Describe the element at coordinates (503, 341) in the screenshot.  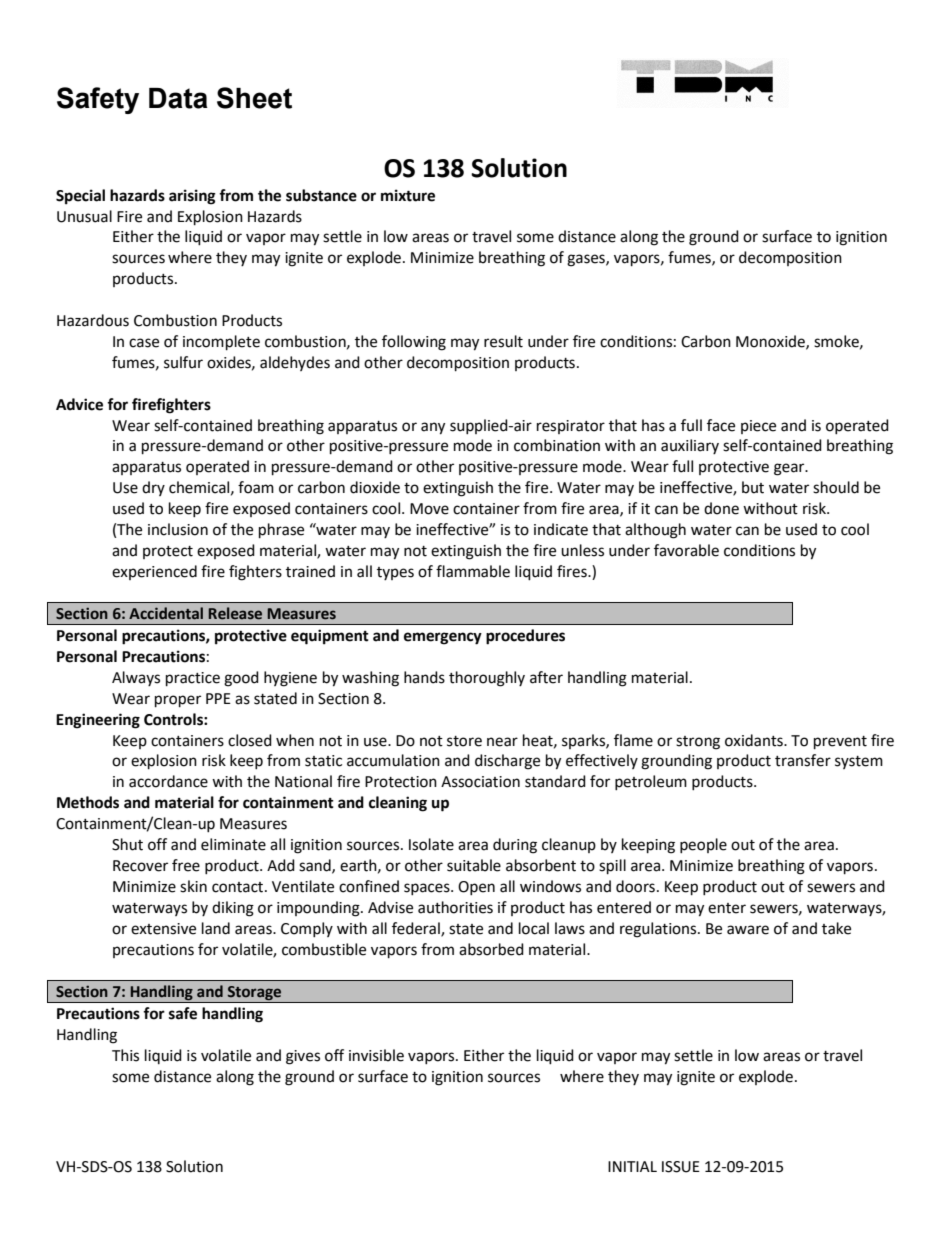
I see `result` at that location.
